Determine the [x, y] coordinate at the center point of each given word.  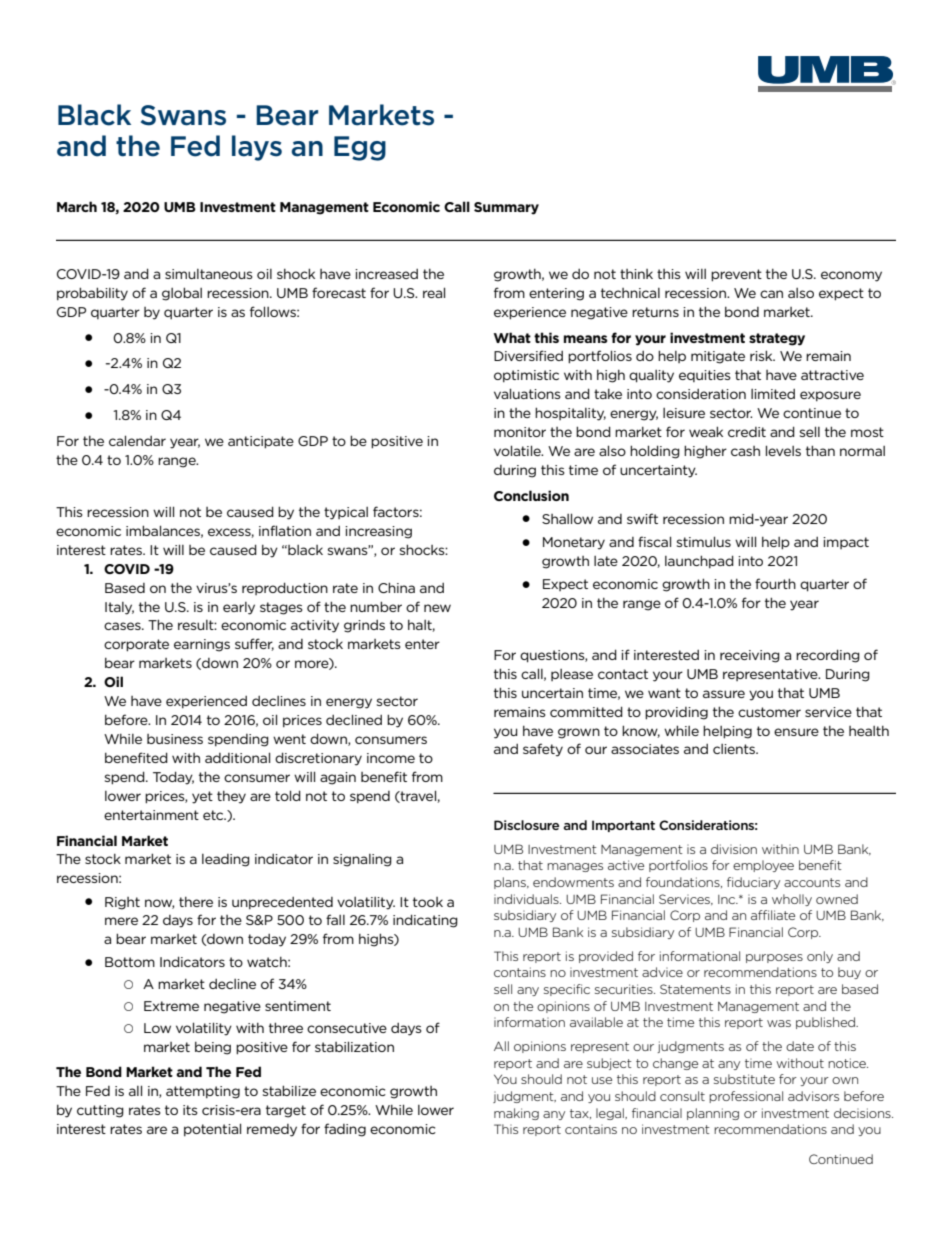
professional [746, 1097]
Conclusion [531, 495]
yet [202, 797]
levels [783, 450]
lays [257, 148]
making [516, 1114]
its [190, 1110]
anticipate [261, 442]
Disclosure [526, 825]
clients [735, 749]
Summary [506, 208]
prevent [736, 275]
